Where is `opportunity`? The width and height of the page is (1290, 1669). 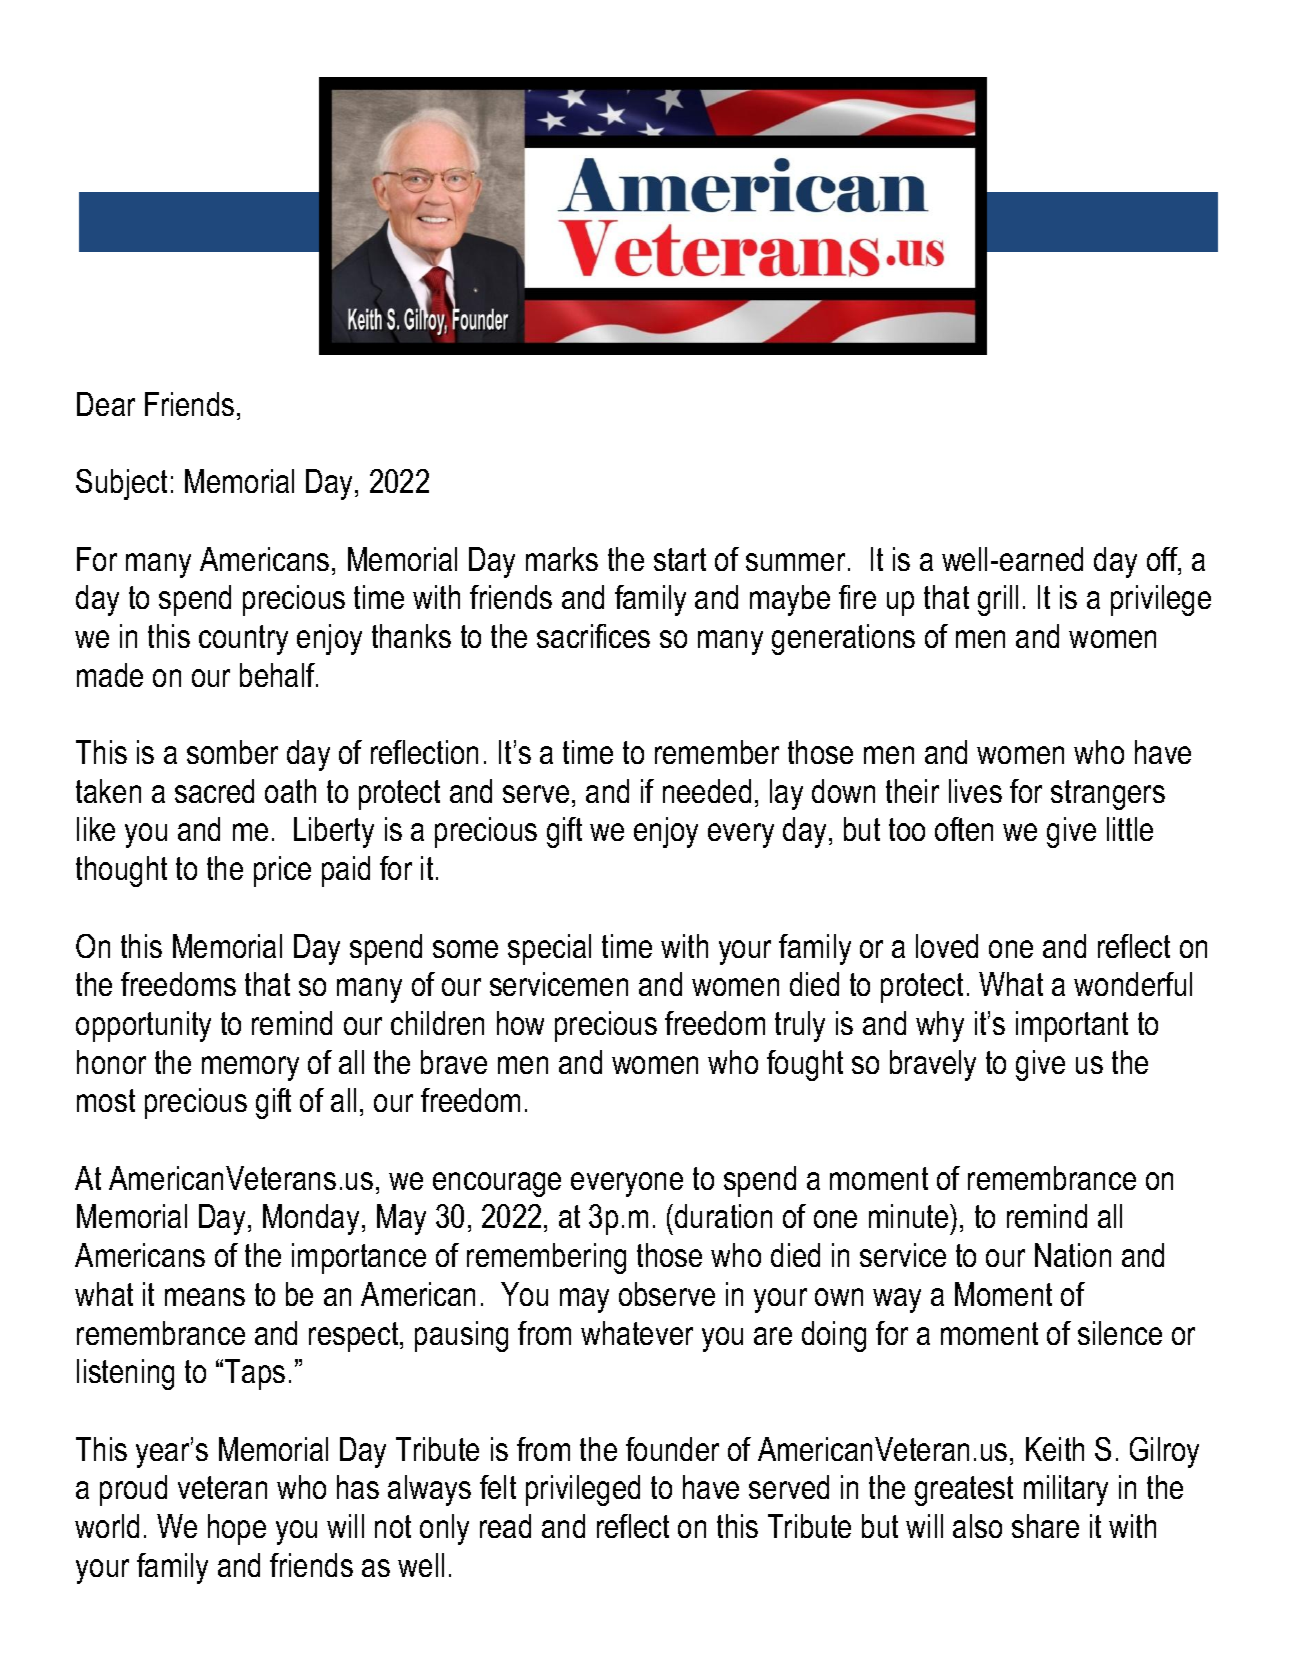 opportunity is located at coordinates (143, 1026).
